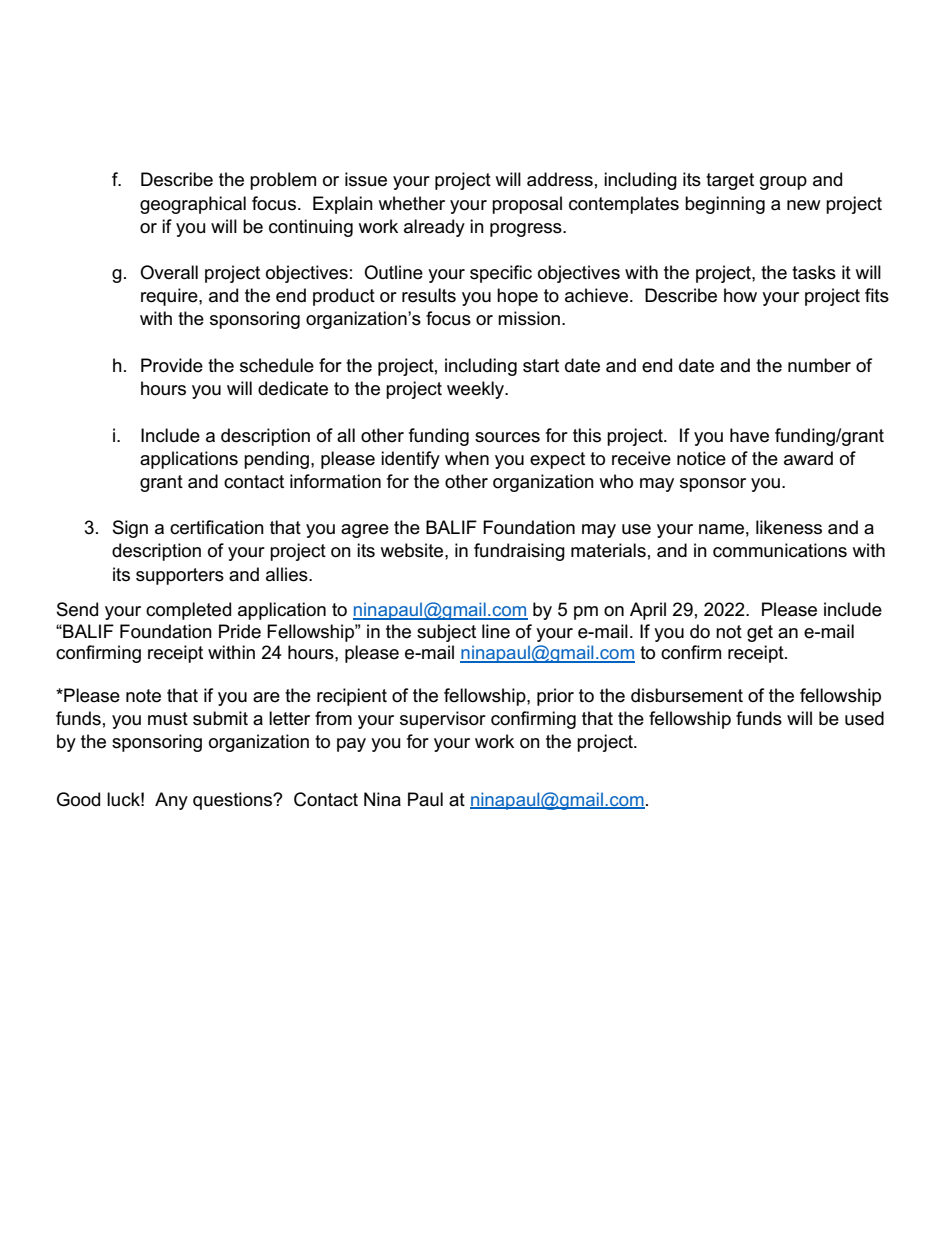  What do you see at coordinates (351, 745) in the document?
I see `pay` at bounding box center [351, 745].
